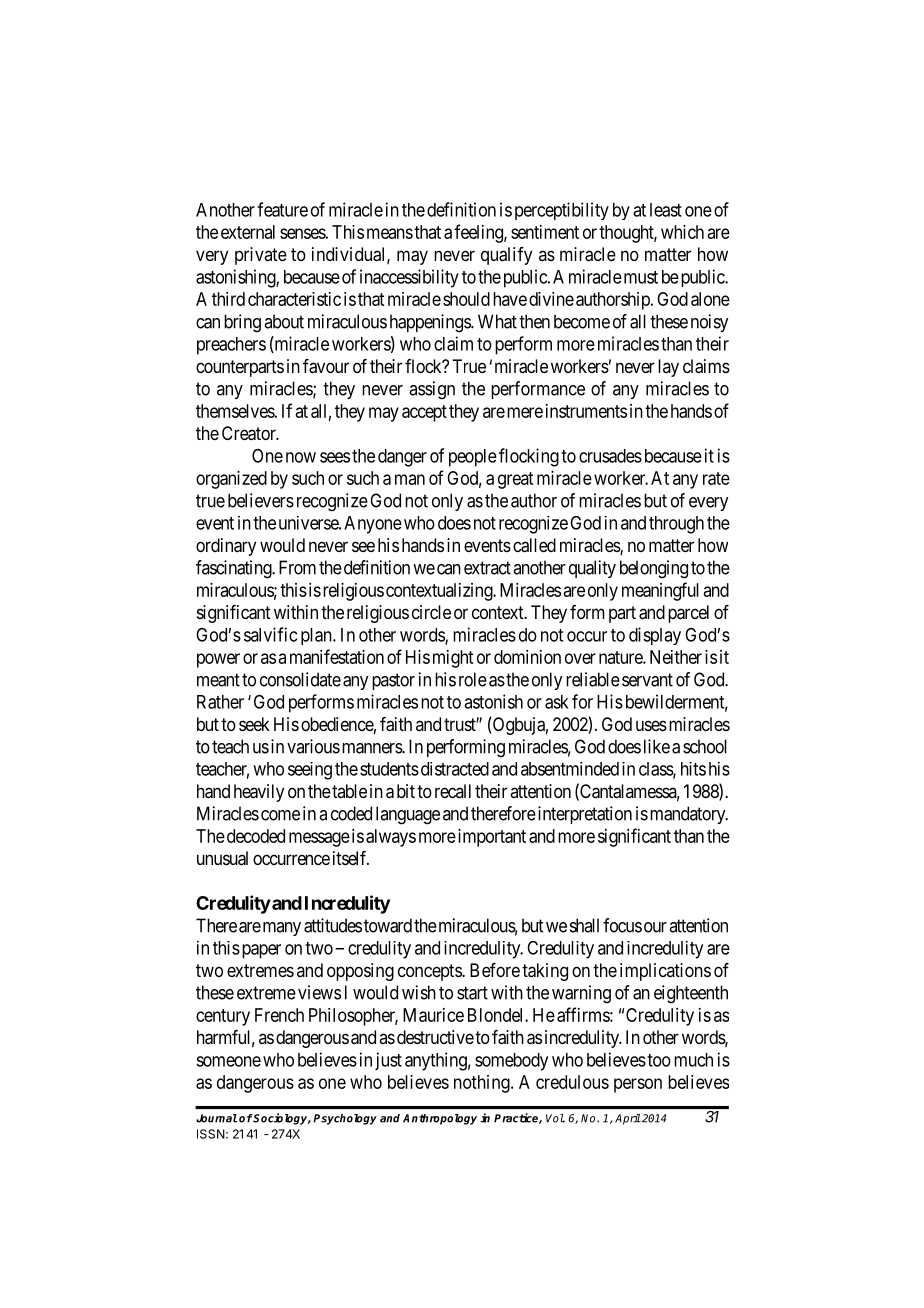  What do you see at coordinates (228, 1061) in the screenshot?
I see `someone` at bounding box center [228, 1061].
